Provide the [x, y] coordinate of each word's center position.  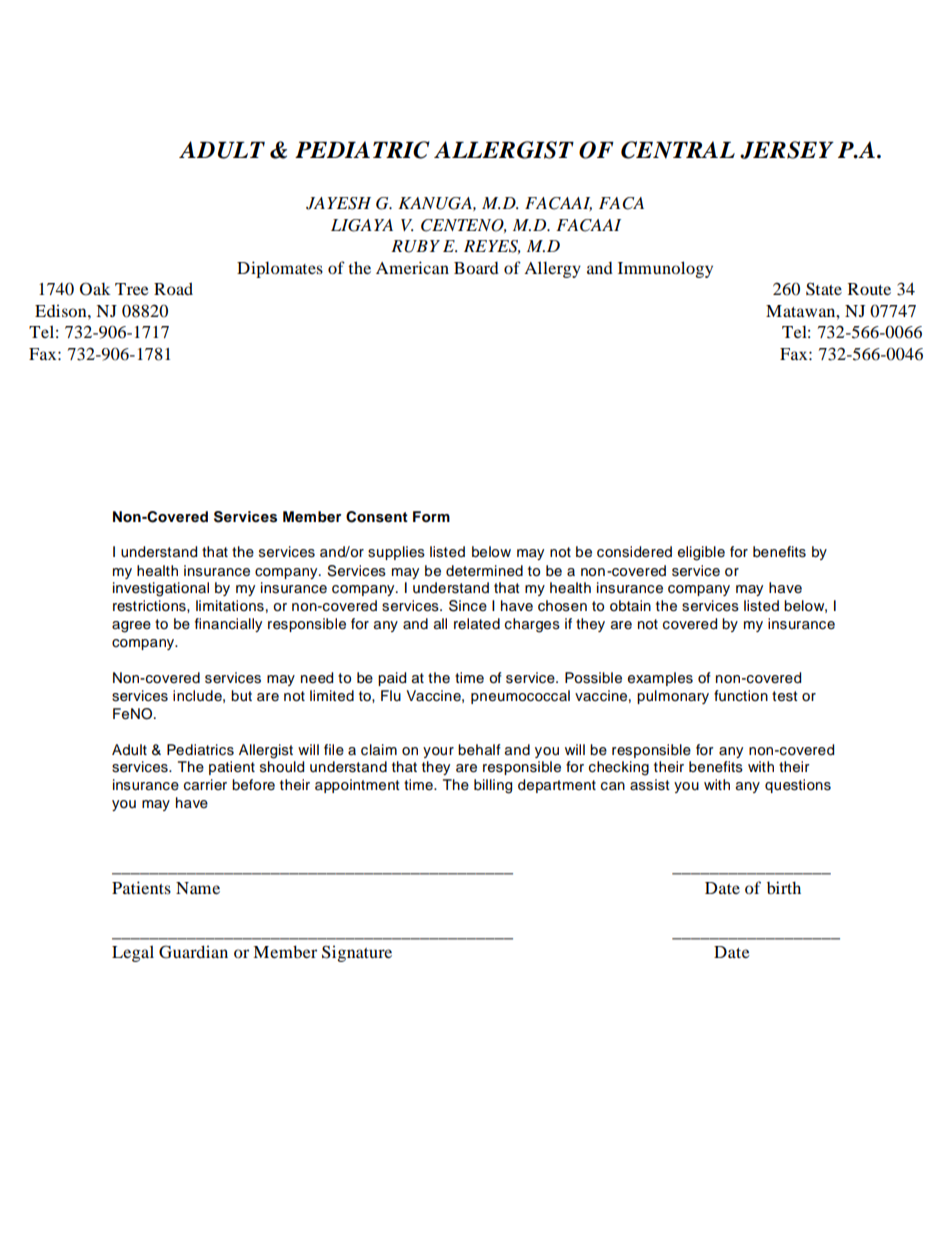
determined [484, 571]
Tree [132, 289]
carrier [205, 785]
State [824, 289]
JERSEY [787, 150]
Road [173, 288]
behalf [479, 750]
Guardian [193, 952]
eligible [701, 553]
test [784, 696]
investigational [161, 589]
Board [476, 268]
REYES [492, 247]
